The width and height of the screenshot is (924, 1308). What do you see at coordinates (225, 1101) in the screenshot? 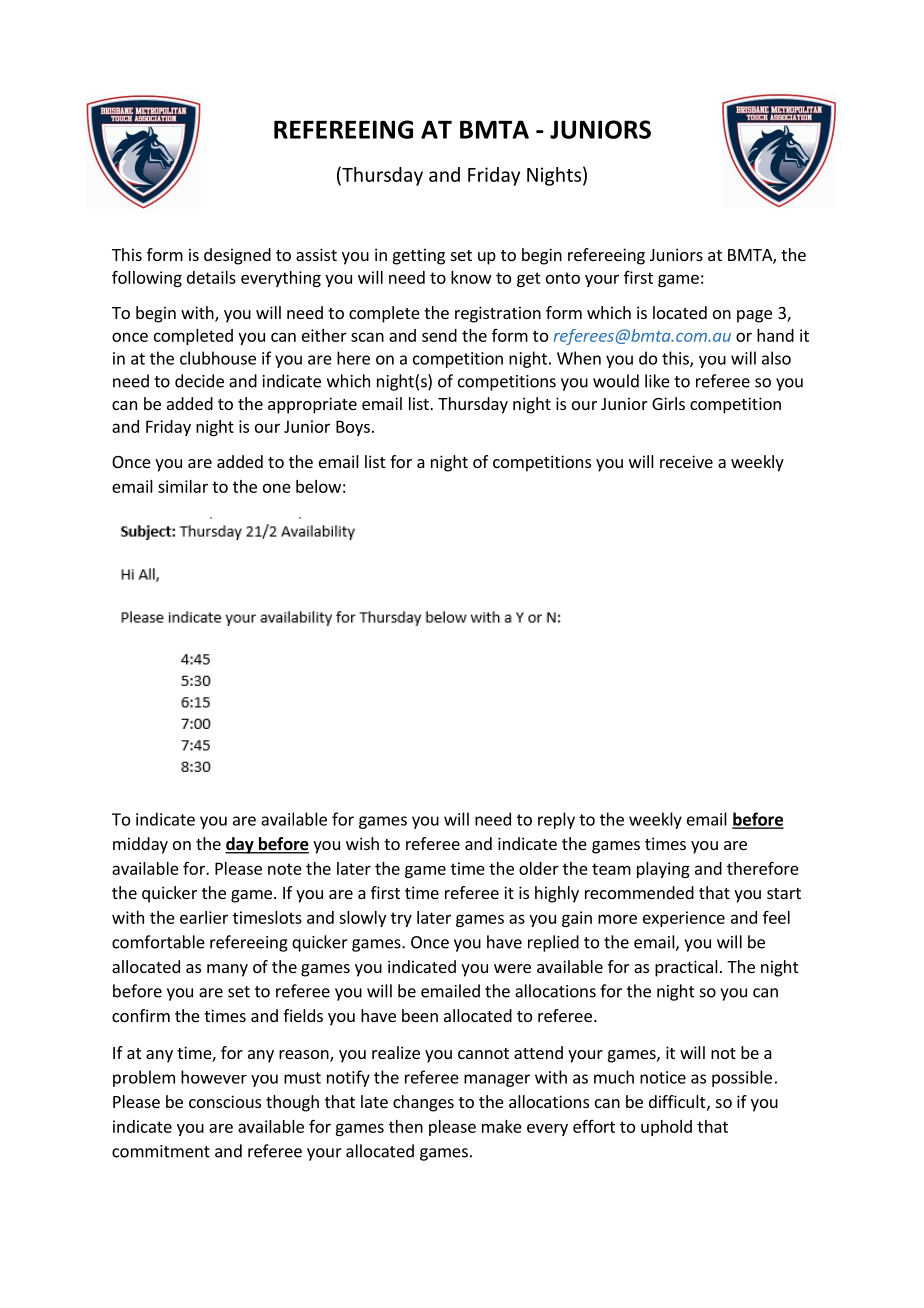
I see `conscious` at bounding box center [225, 1101].
